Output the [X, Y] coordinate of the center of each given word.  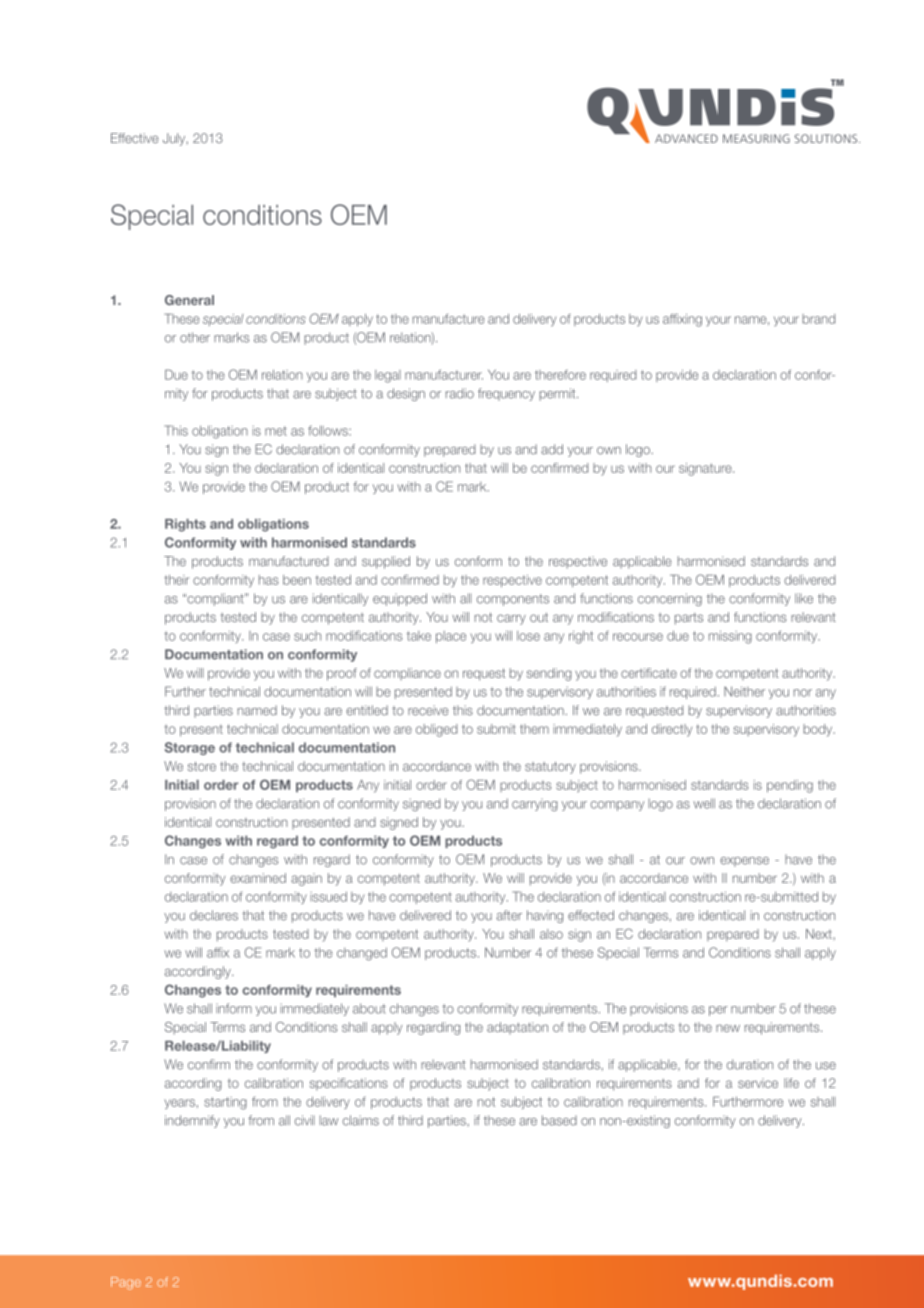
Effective [134, 138]
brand [818, 319]
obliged [436, 730]
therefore [560, 375]
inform [234, 1008]
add [552, 449]
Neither [744, 691]
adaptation [517, 1028]
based [559, 1120]
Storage [190, 748]
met [276, 431]
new [728, 1028]
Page [126, 1283]
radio [460, 393]
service [758, 1083]
